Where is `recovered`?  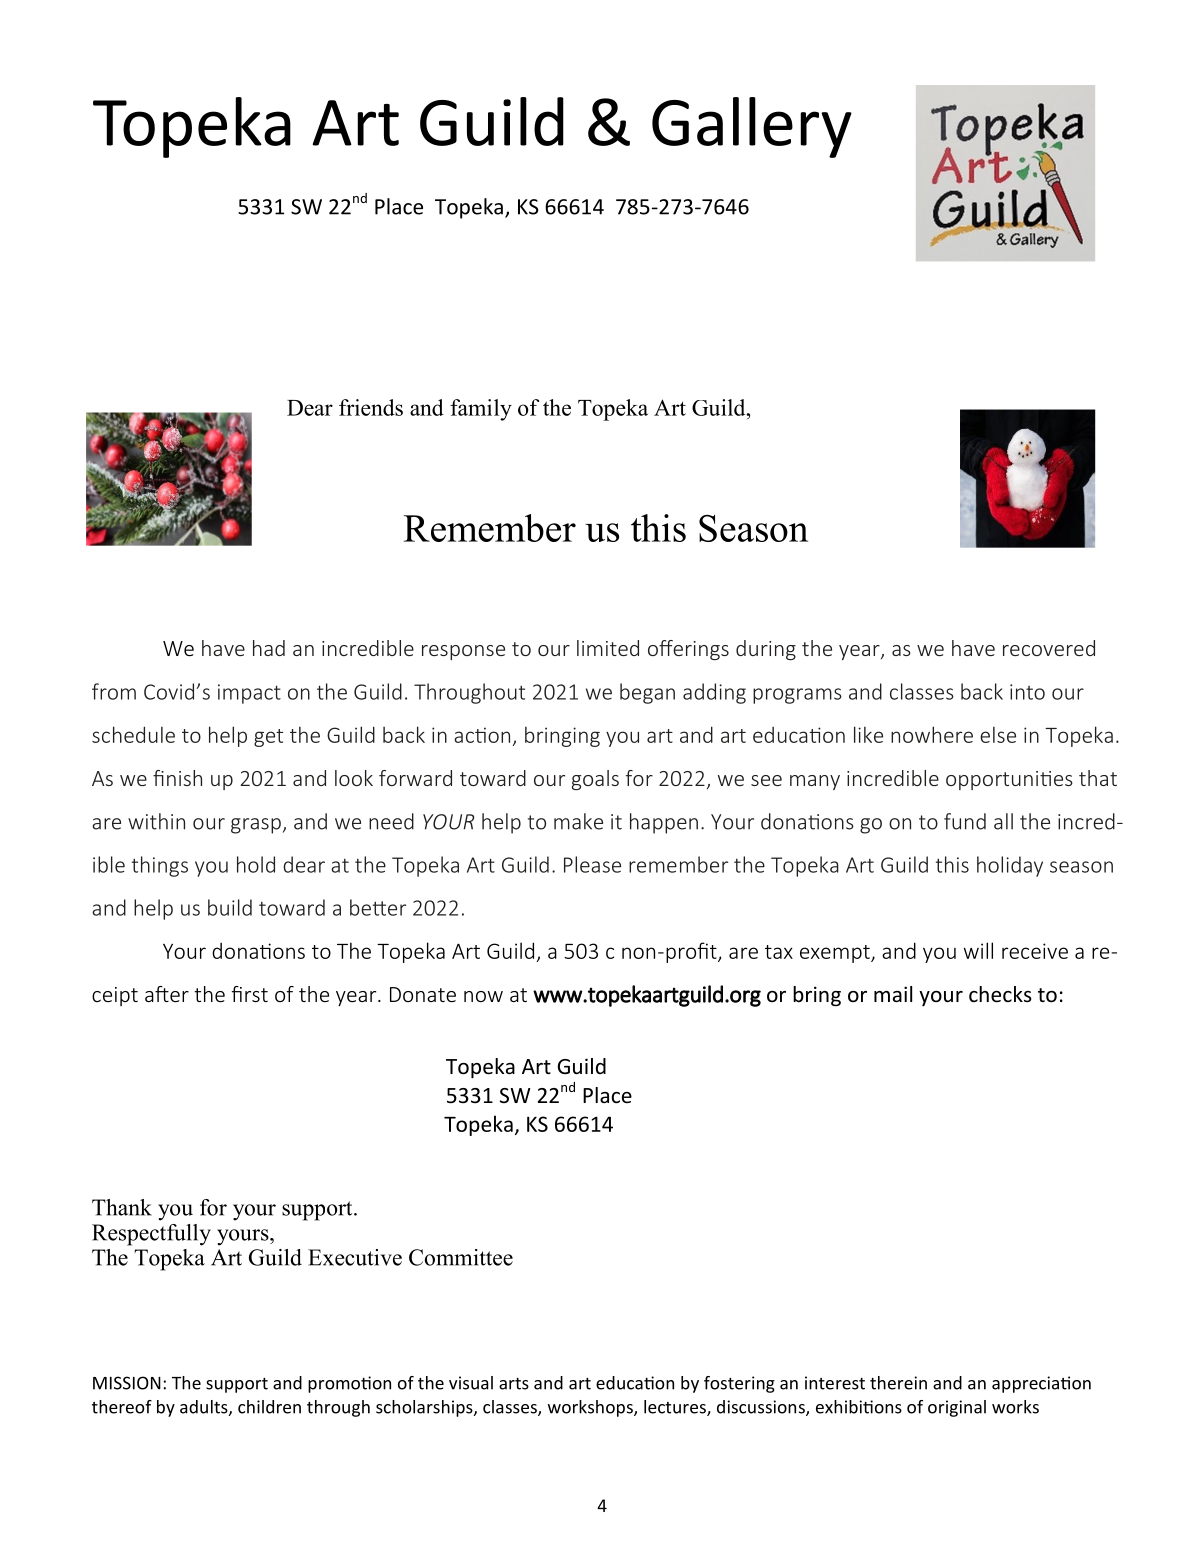 recovered is located at coordinates (1049, 648).
